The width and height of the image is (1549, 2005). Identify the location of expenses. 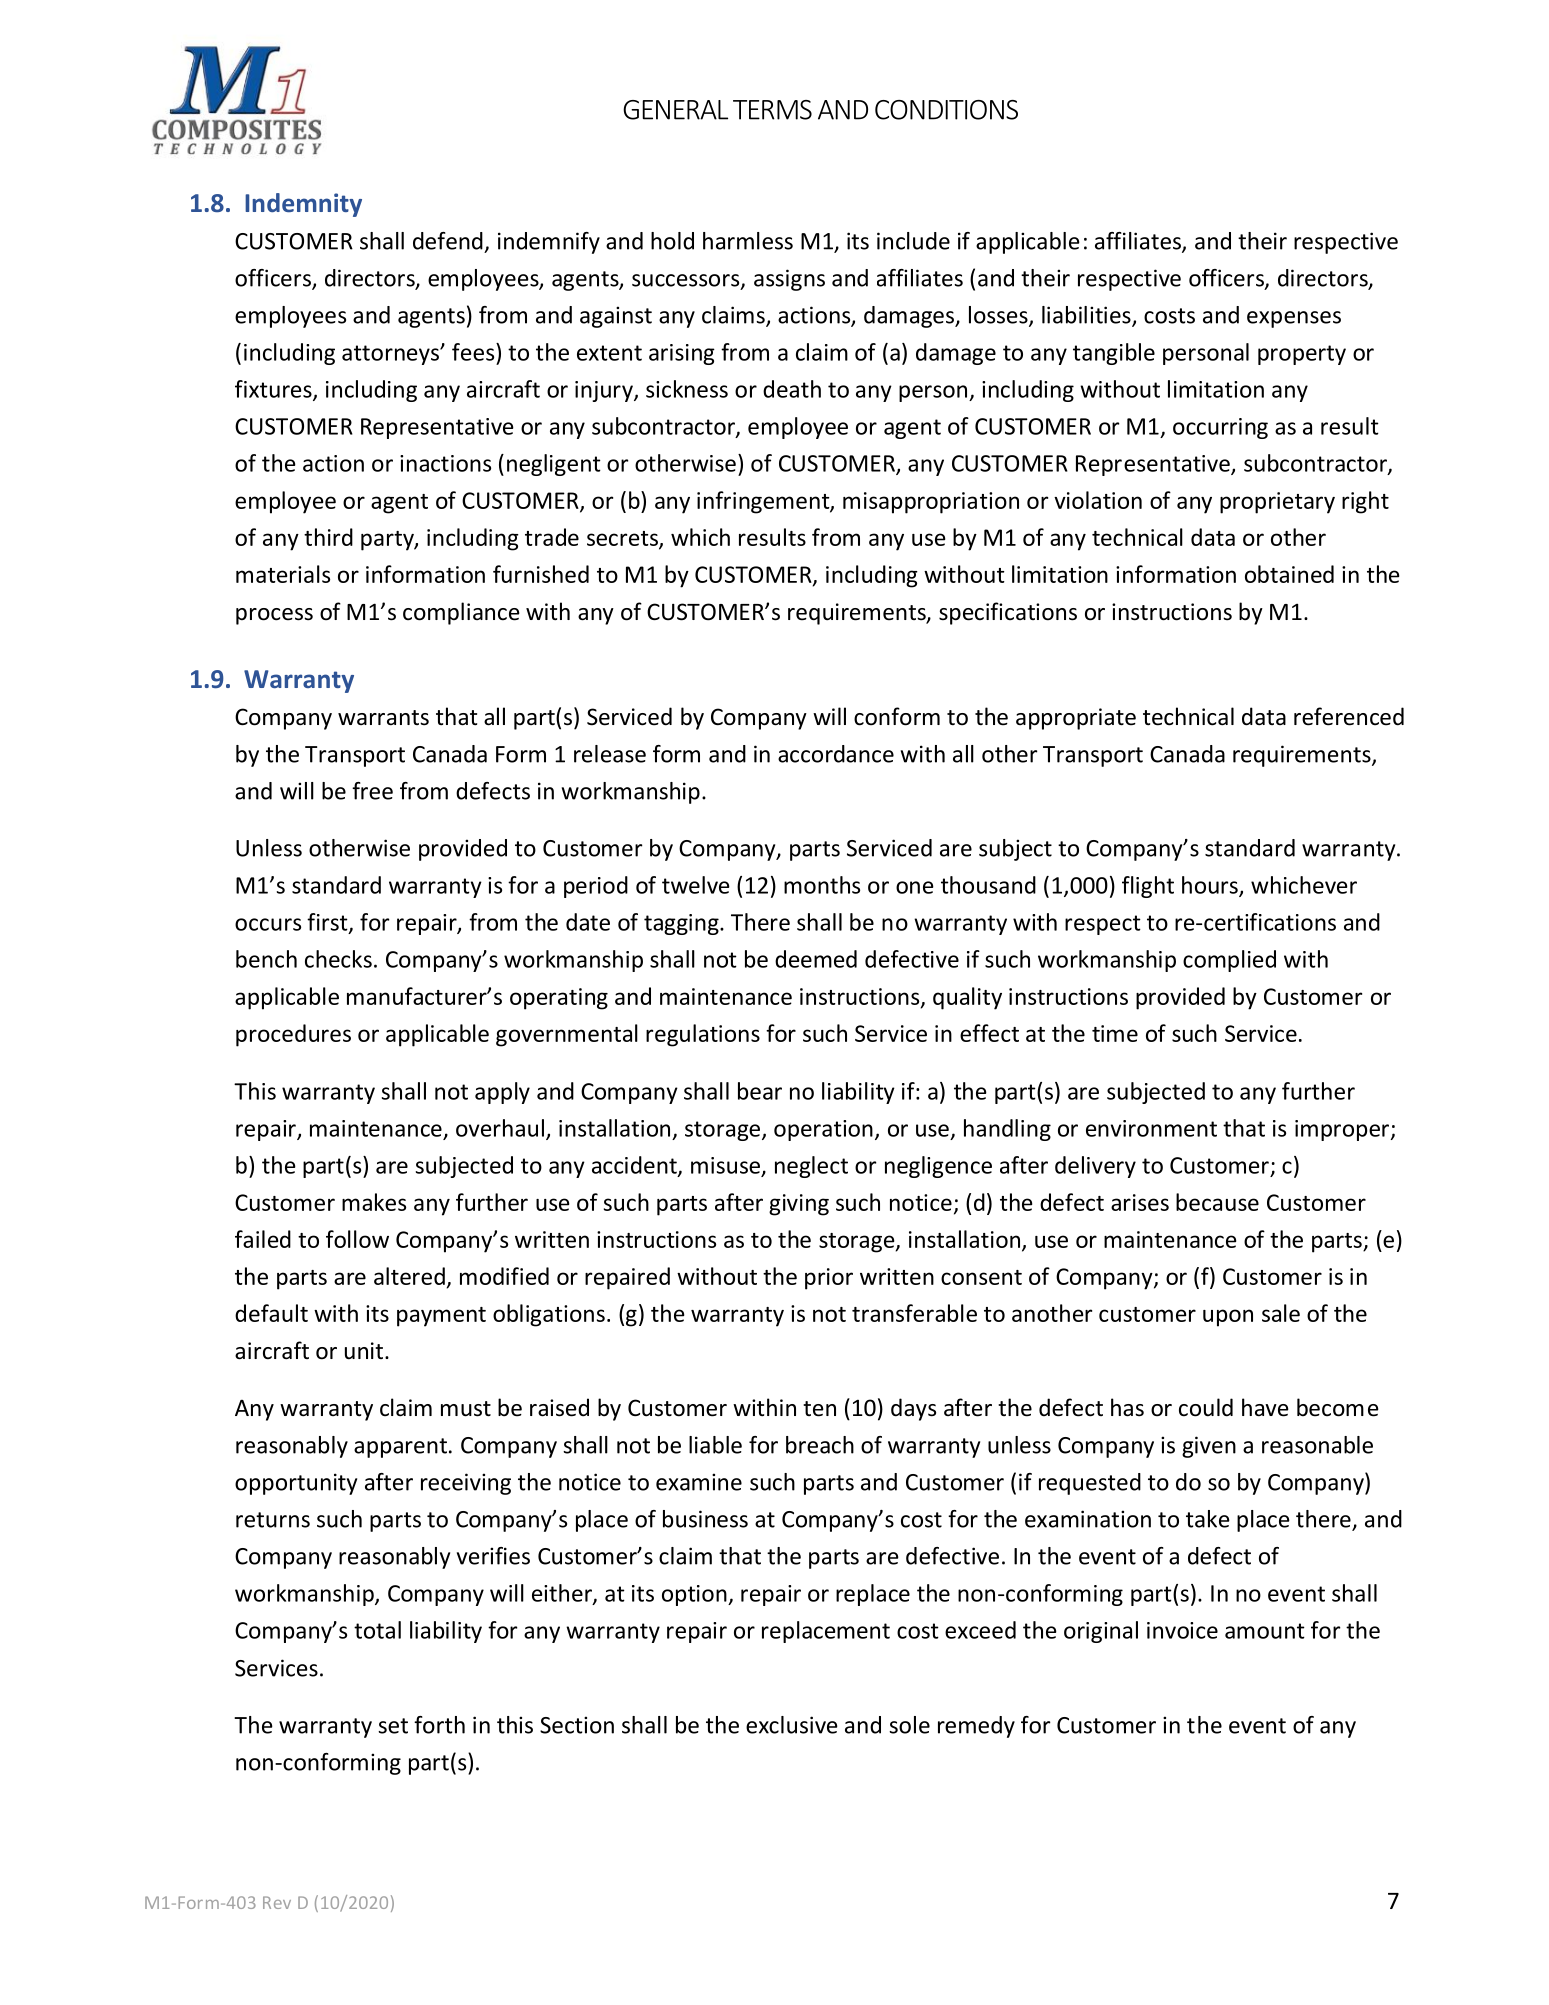
(1294, 319).
